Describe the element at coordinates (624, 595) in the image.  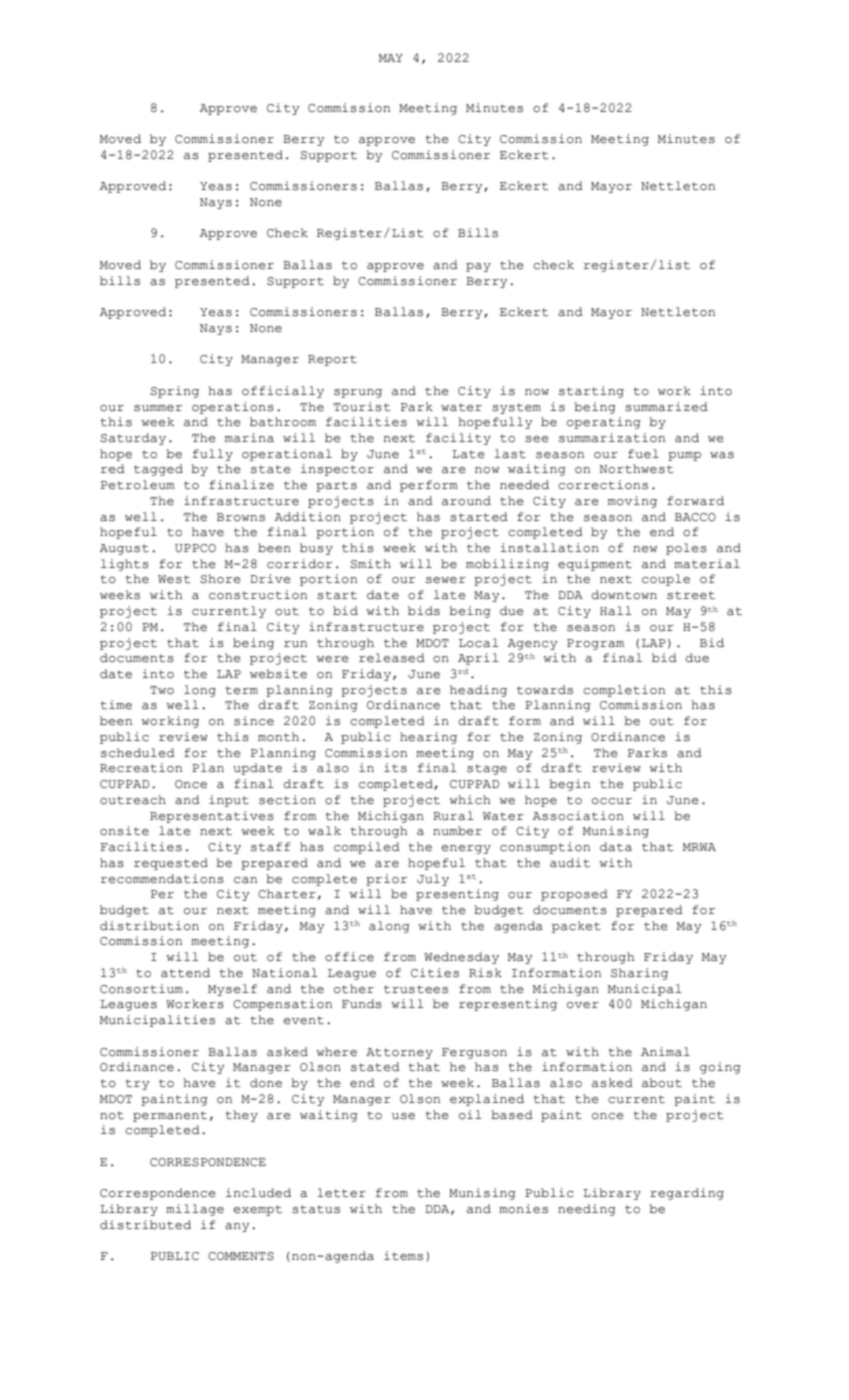
I see `downtown` at that location.
